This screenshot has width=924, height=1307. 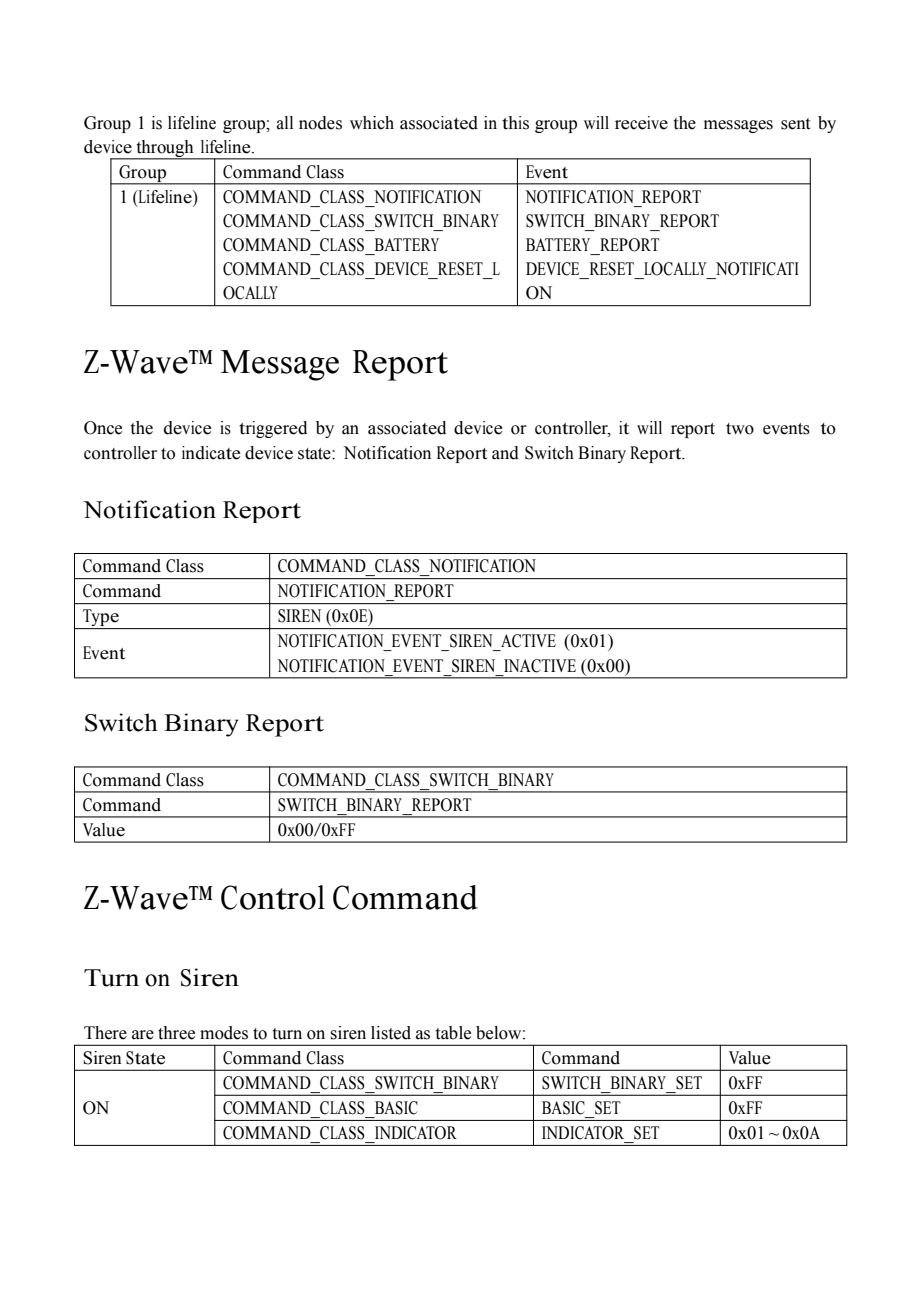 What do you see at coordinates (641, 123) in the screenshot?
I see `receive` at bounding box center [641, 123].
